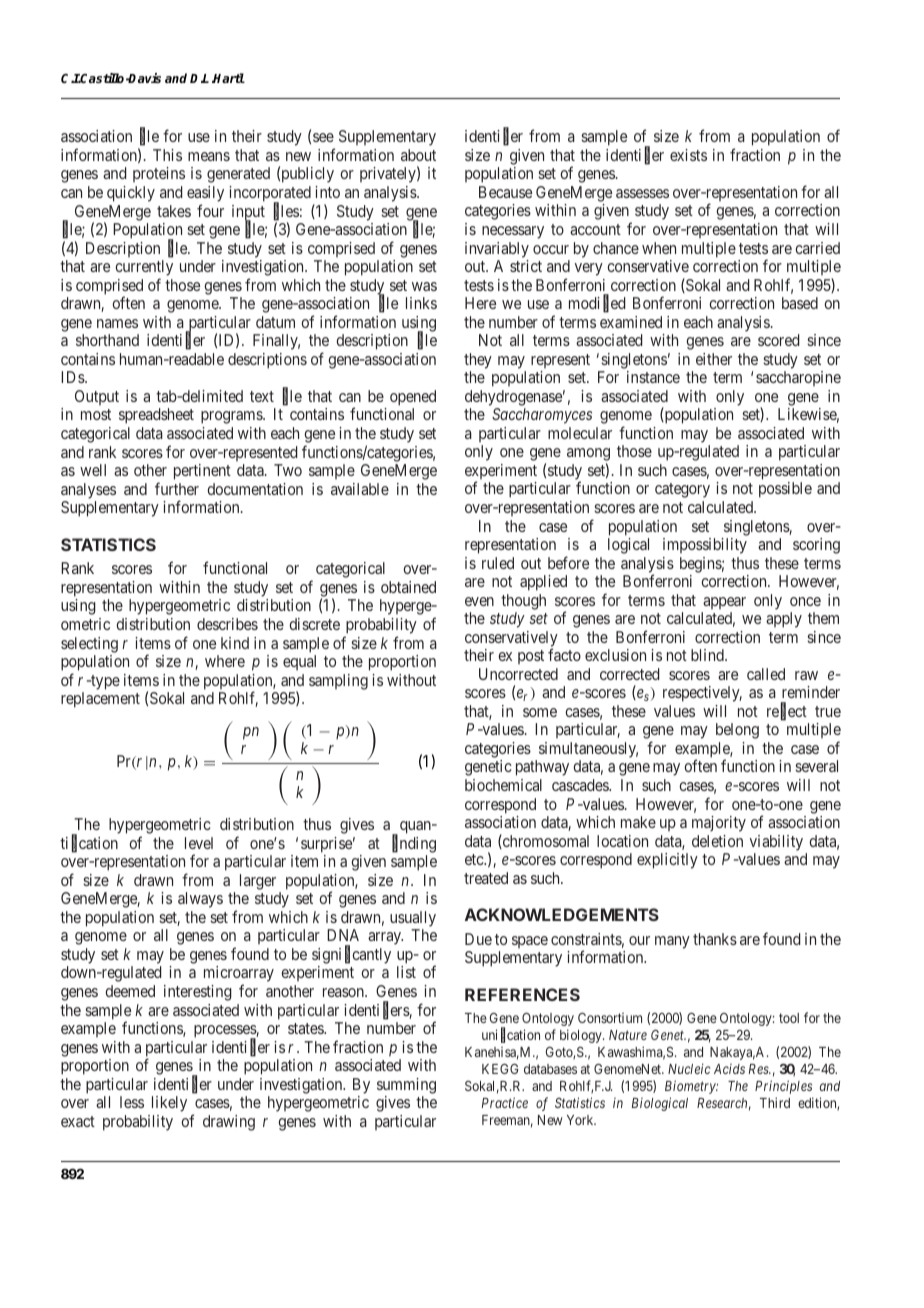 The height and width of the screenshot is (1308, 924). Describe the element at coordinates (688, 155) in the screenshot. I see `exists` at that location.
